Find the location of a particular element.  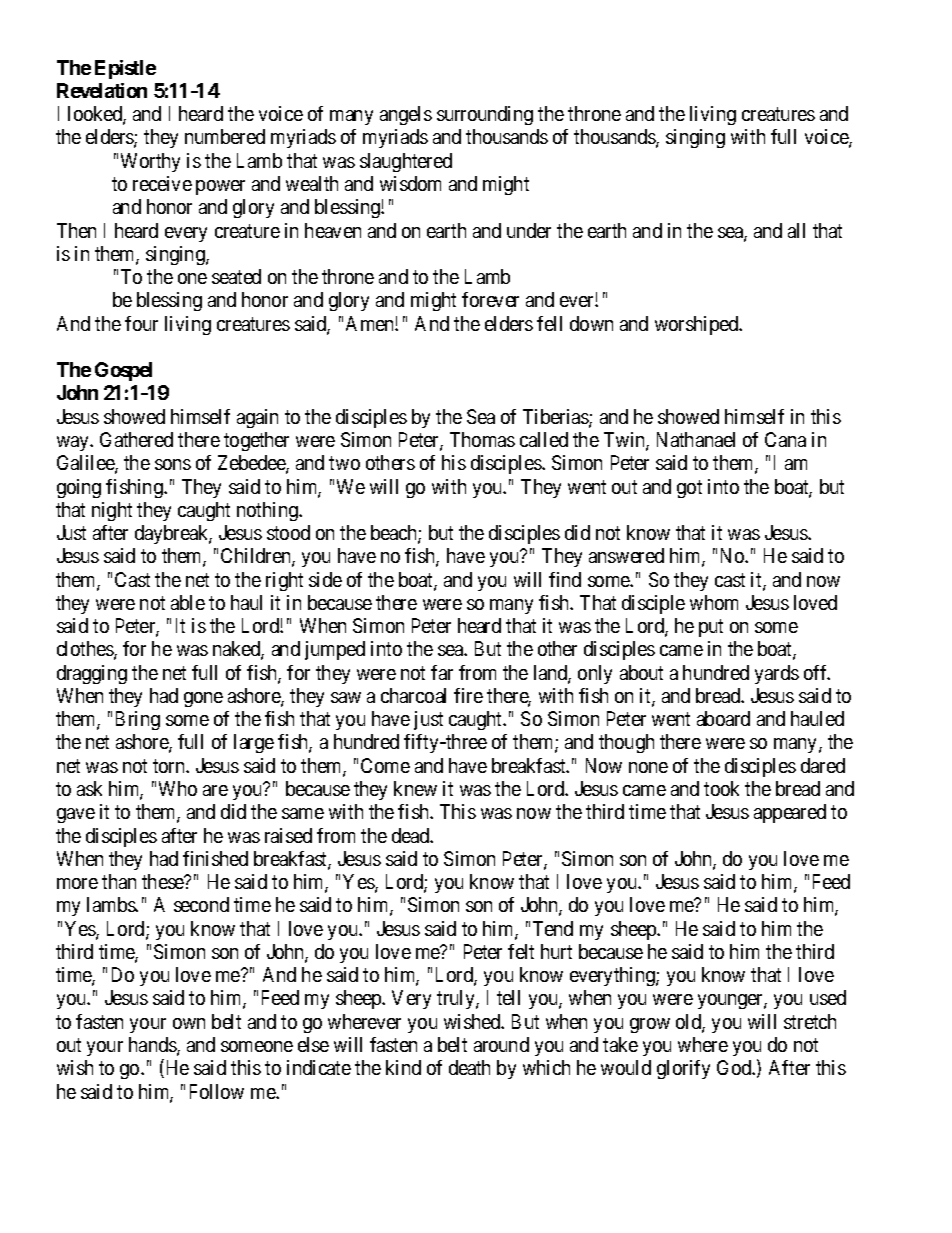

hands is located at coordinates (153, 1046).
